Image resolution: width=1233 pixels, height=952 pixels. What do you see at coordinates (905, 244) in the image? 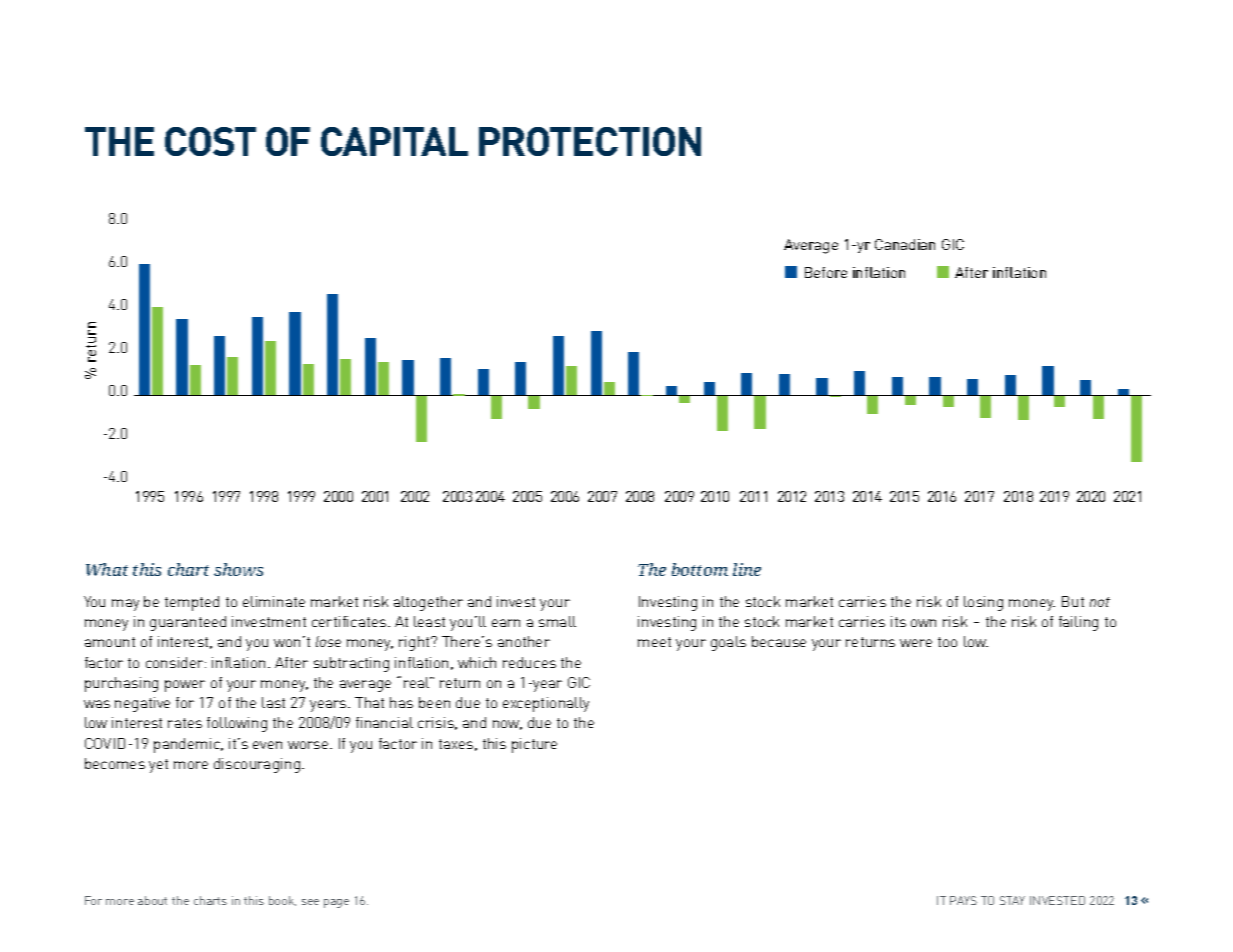
I see `Canadian` at bounding box center [905, 244].
